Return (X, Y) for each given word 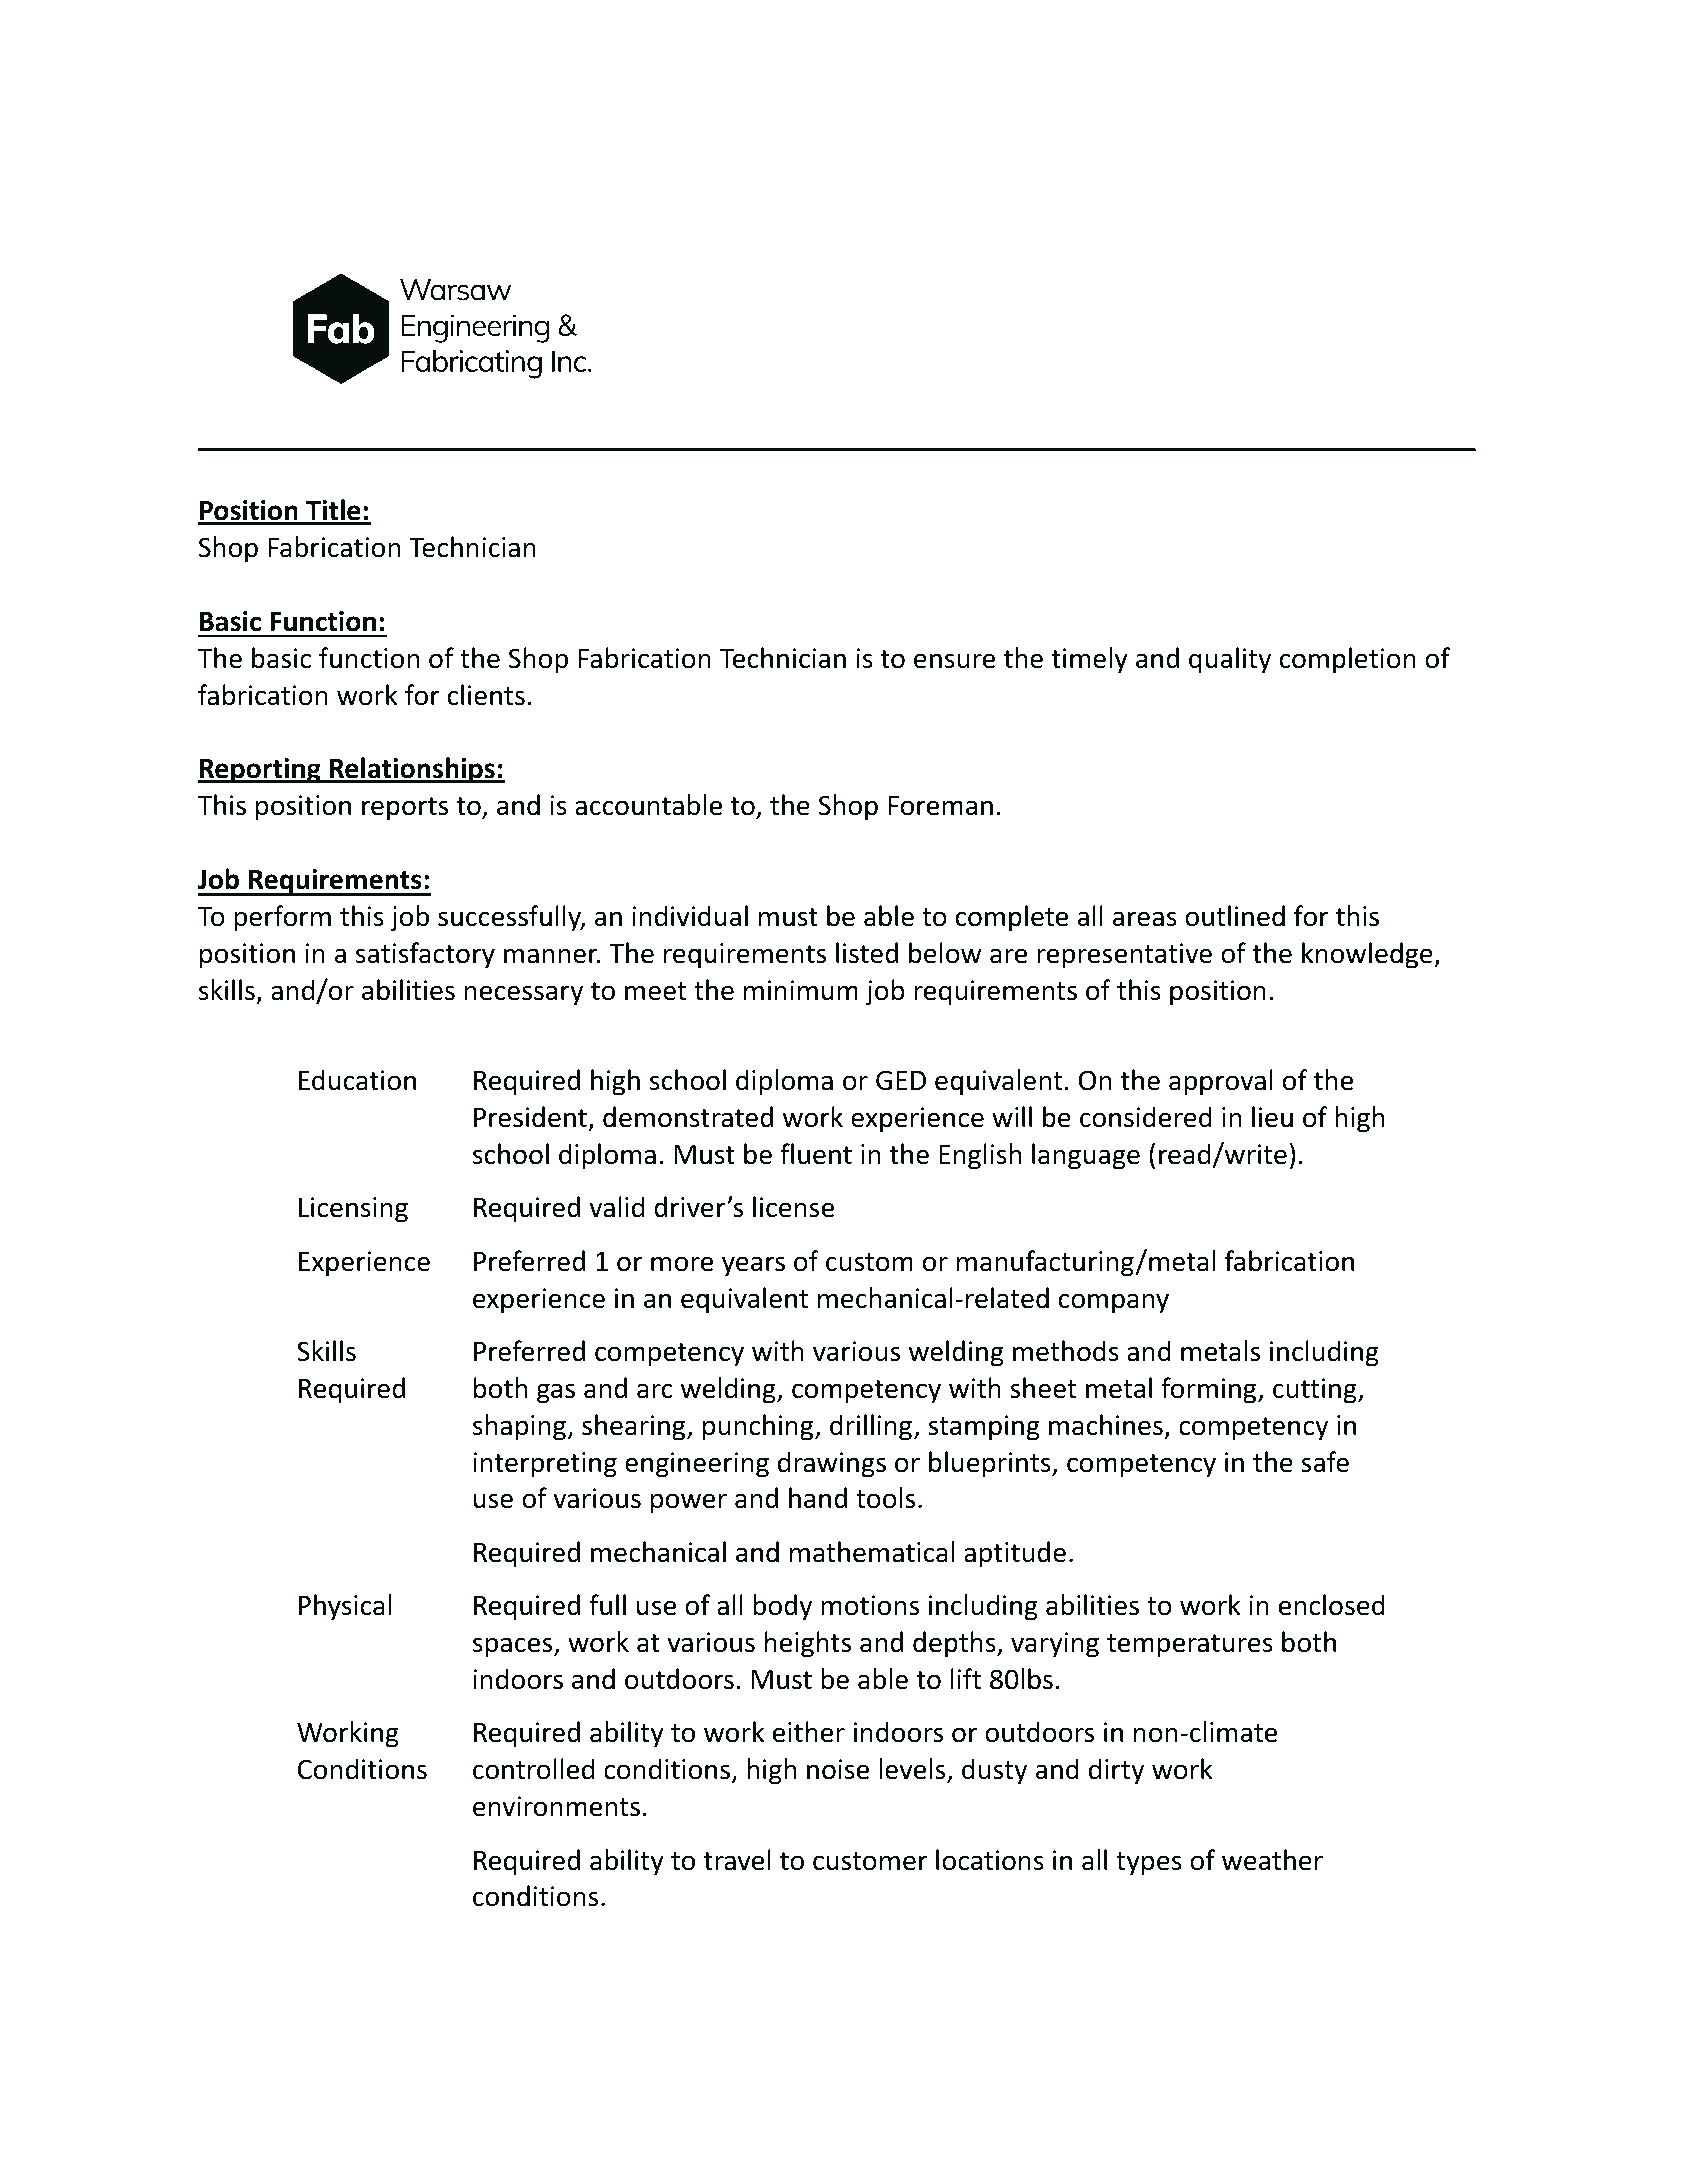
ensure (954, 661)
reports (405, 809)
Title (333, 511)
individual (690, 916)
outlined (1235, 916)
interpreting (545, 1465)
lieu (1272, 1117)
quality (1230, 660)
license (793, 1207)
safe (1325, 1462)
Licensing (353, 1210)
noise (838, 1769)
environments (556, 1806)
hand (818, 1498)
